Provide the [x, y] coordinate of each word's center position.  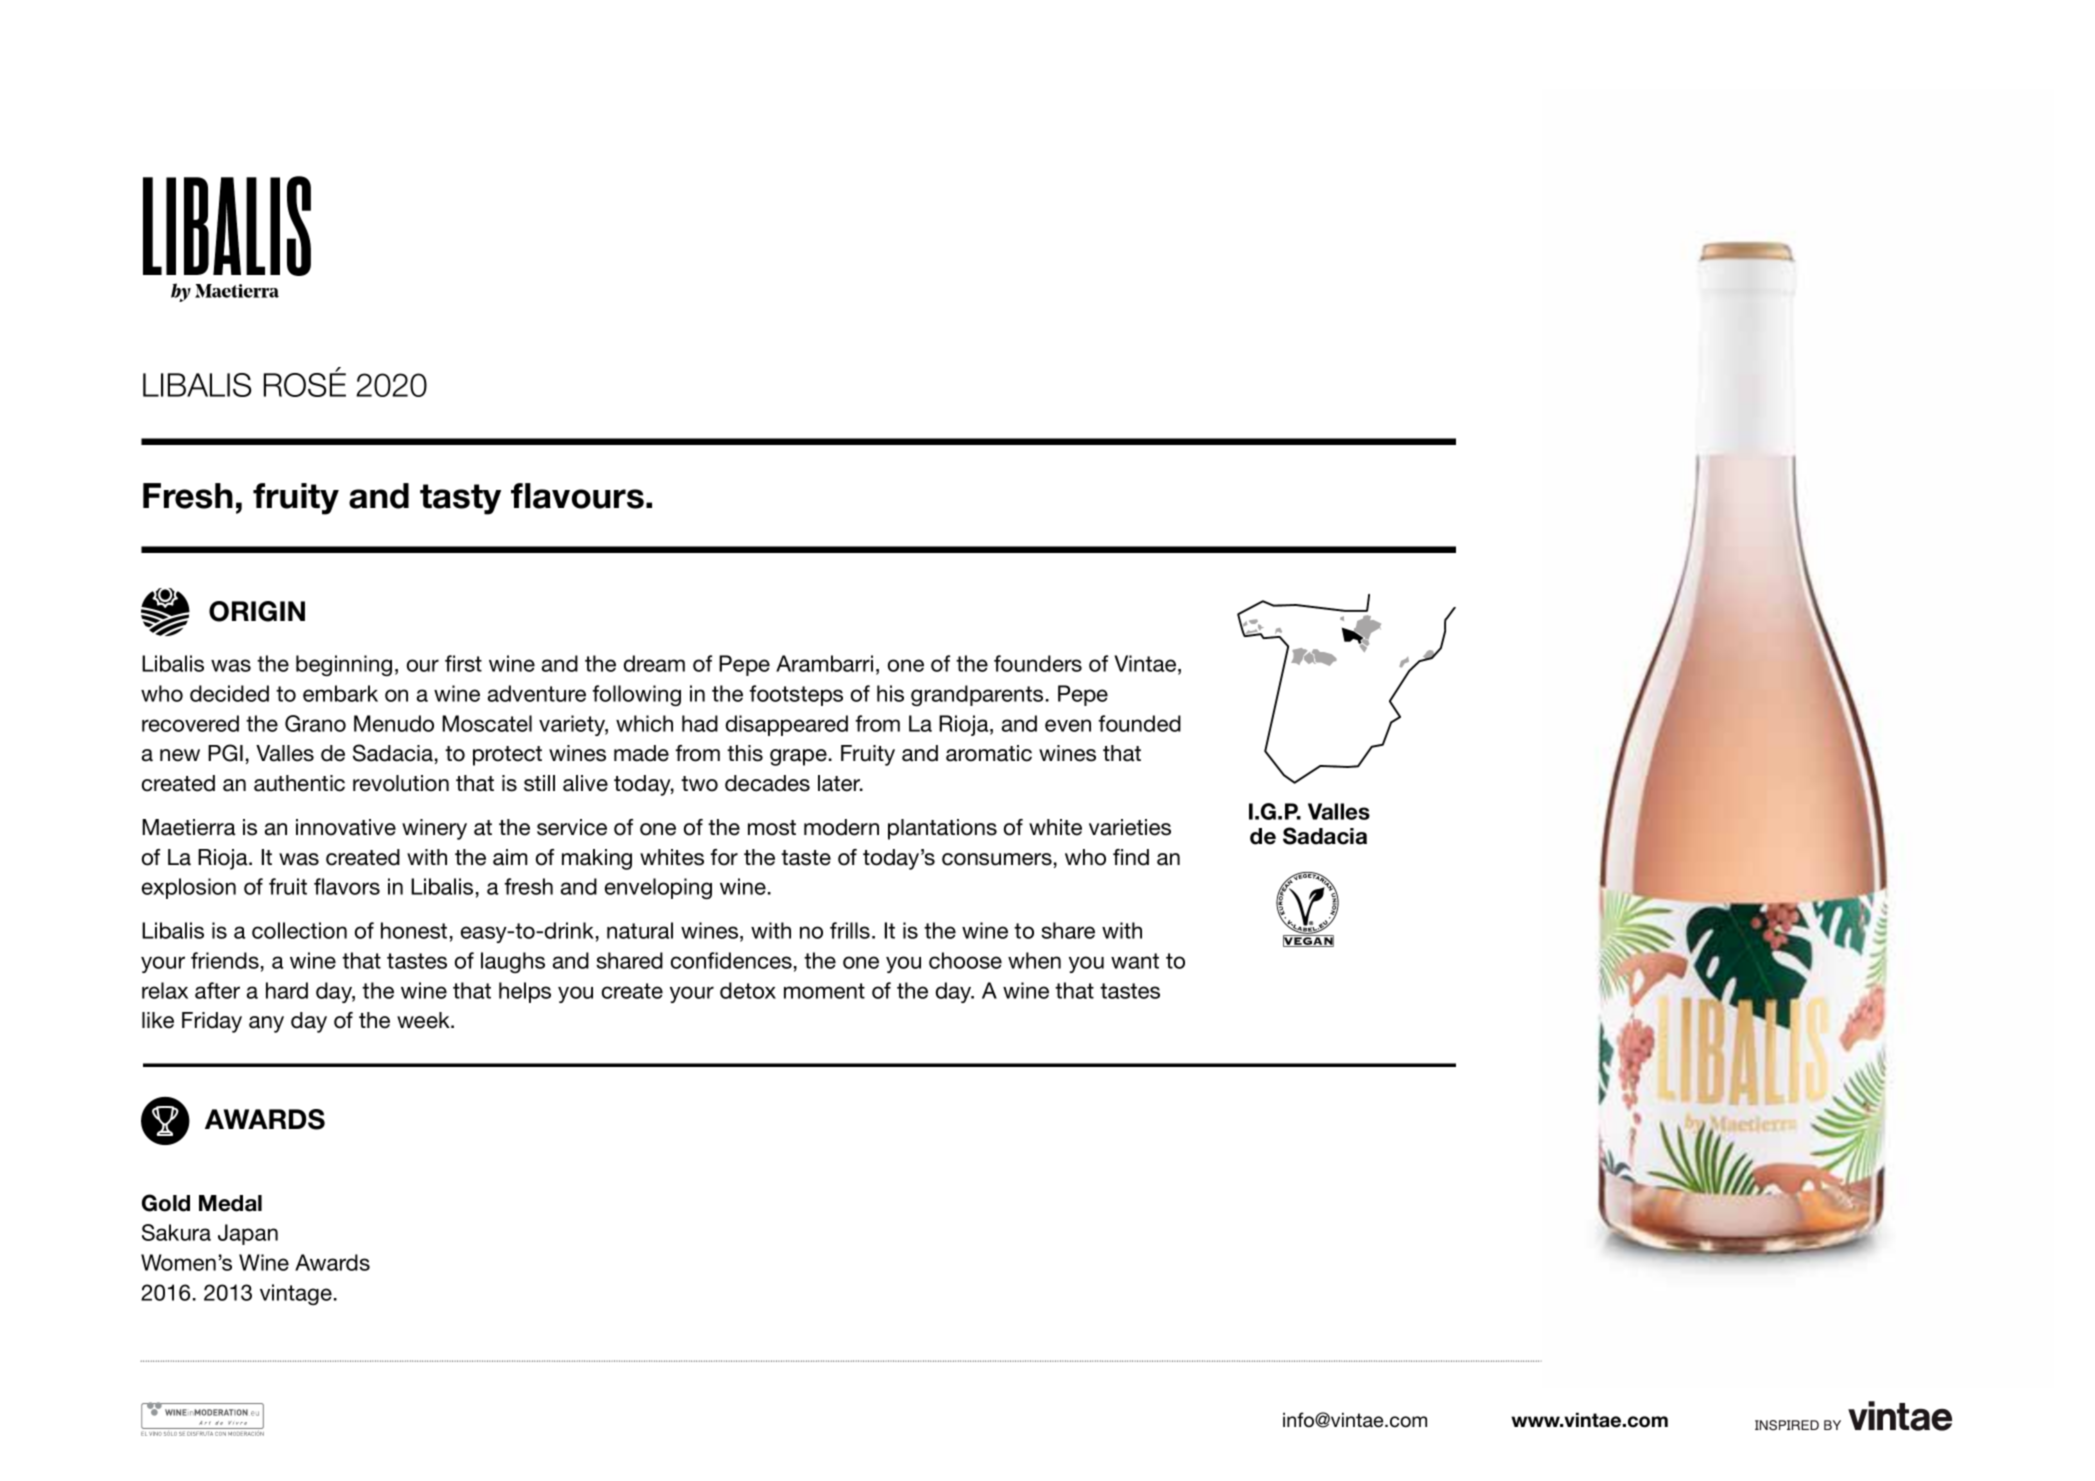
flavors [347, 886]
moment [824, 991]
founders [1038, 663]
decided [229, 693]
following [636, 695]
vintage [296, 1294]
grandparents [977, 695]
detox [748, 990]
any [266, 1024]
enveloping [658, 888]
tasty [460, 499]
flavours [577, 496]
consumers [997, 859]
